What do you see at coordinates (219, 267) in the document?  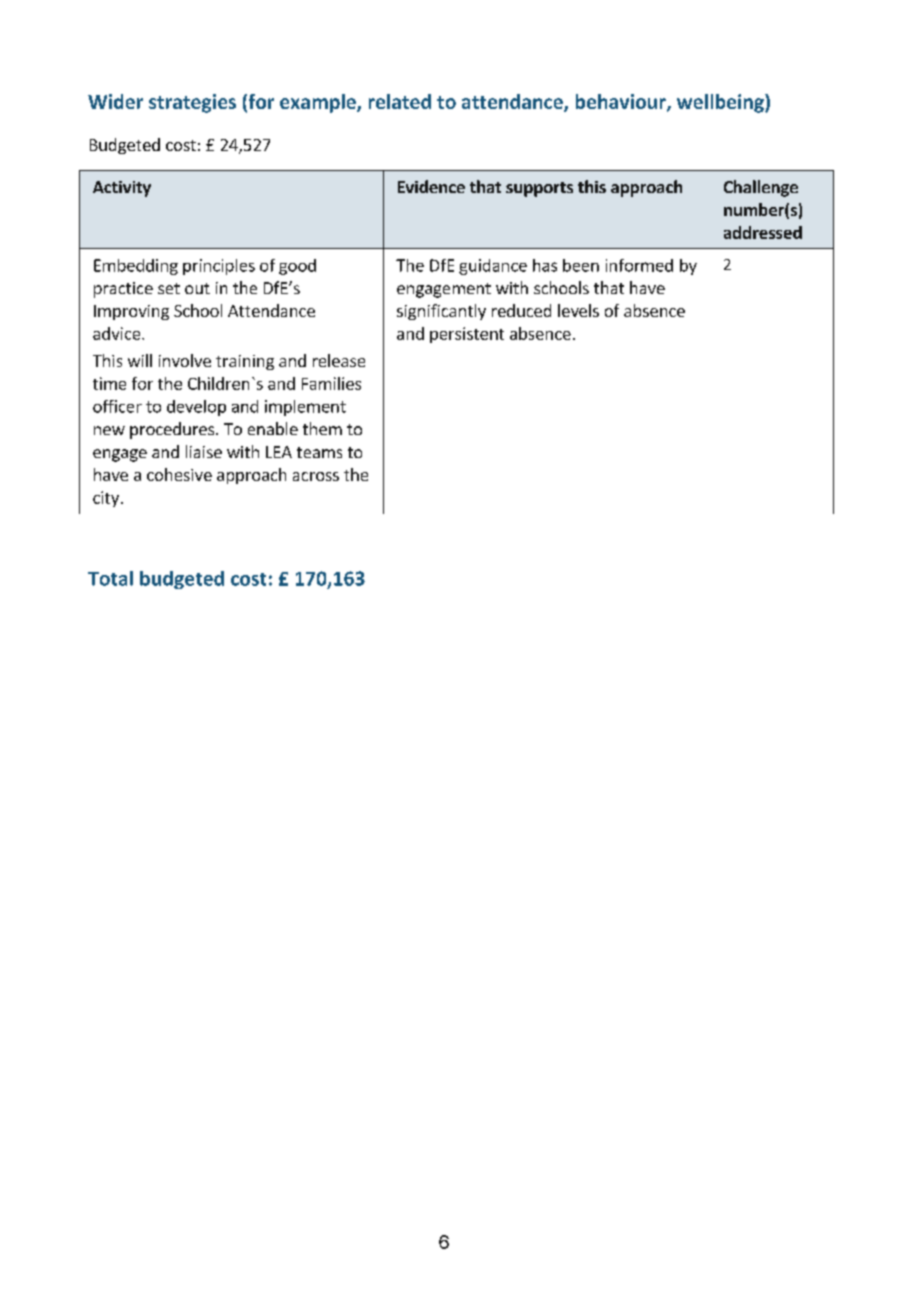 I see `principles` at bounding box center [219, 267].
